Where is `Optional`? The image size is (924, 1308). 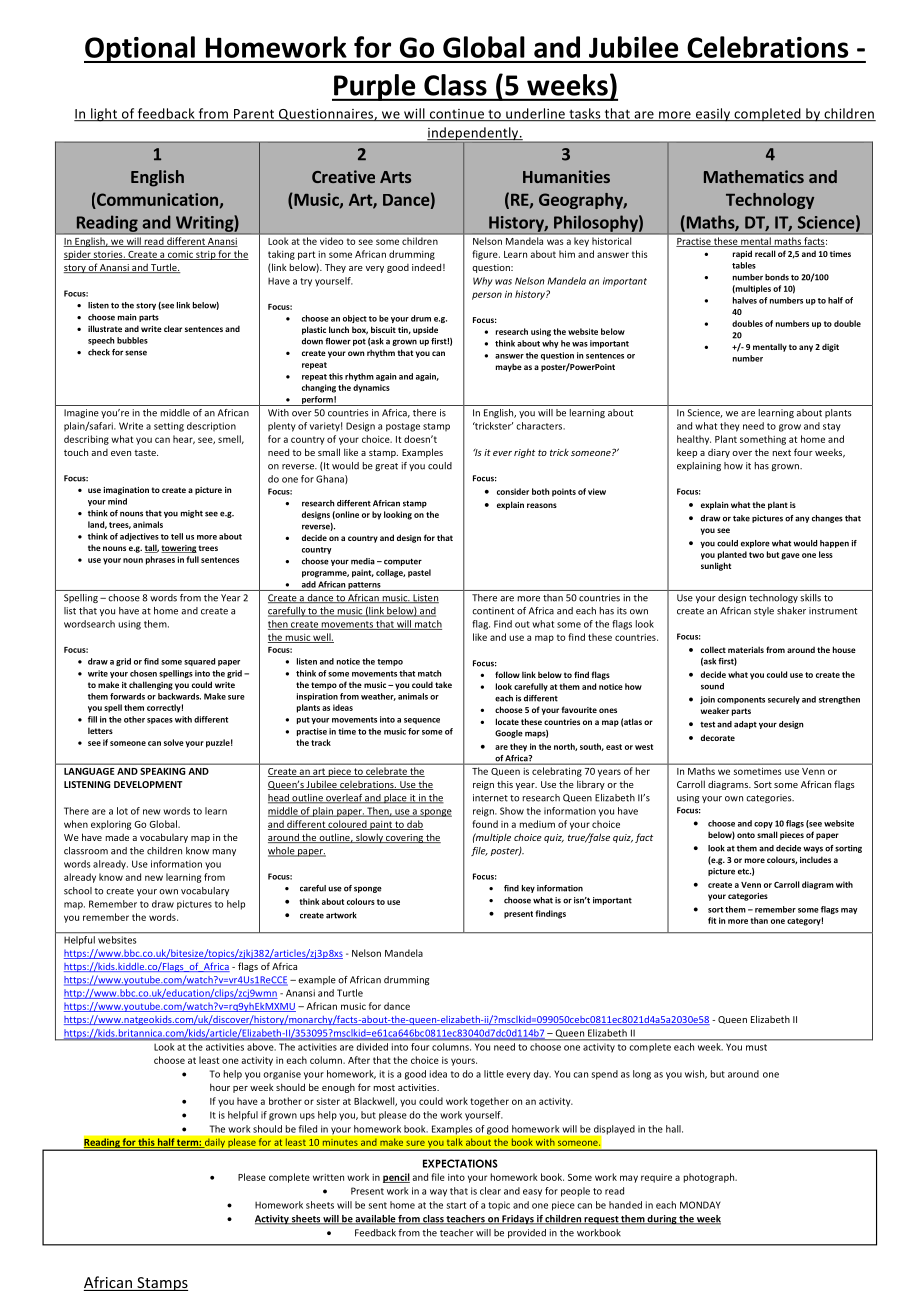
Optional is located at coordinates (140, 49).
